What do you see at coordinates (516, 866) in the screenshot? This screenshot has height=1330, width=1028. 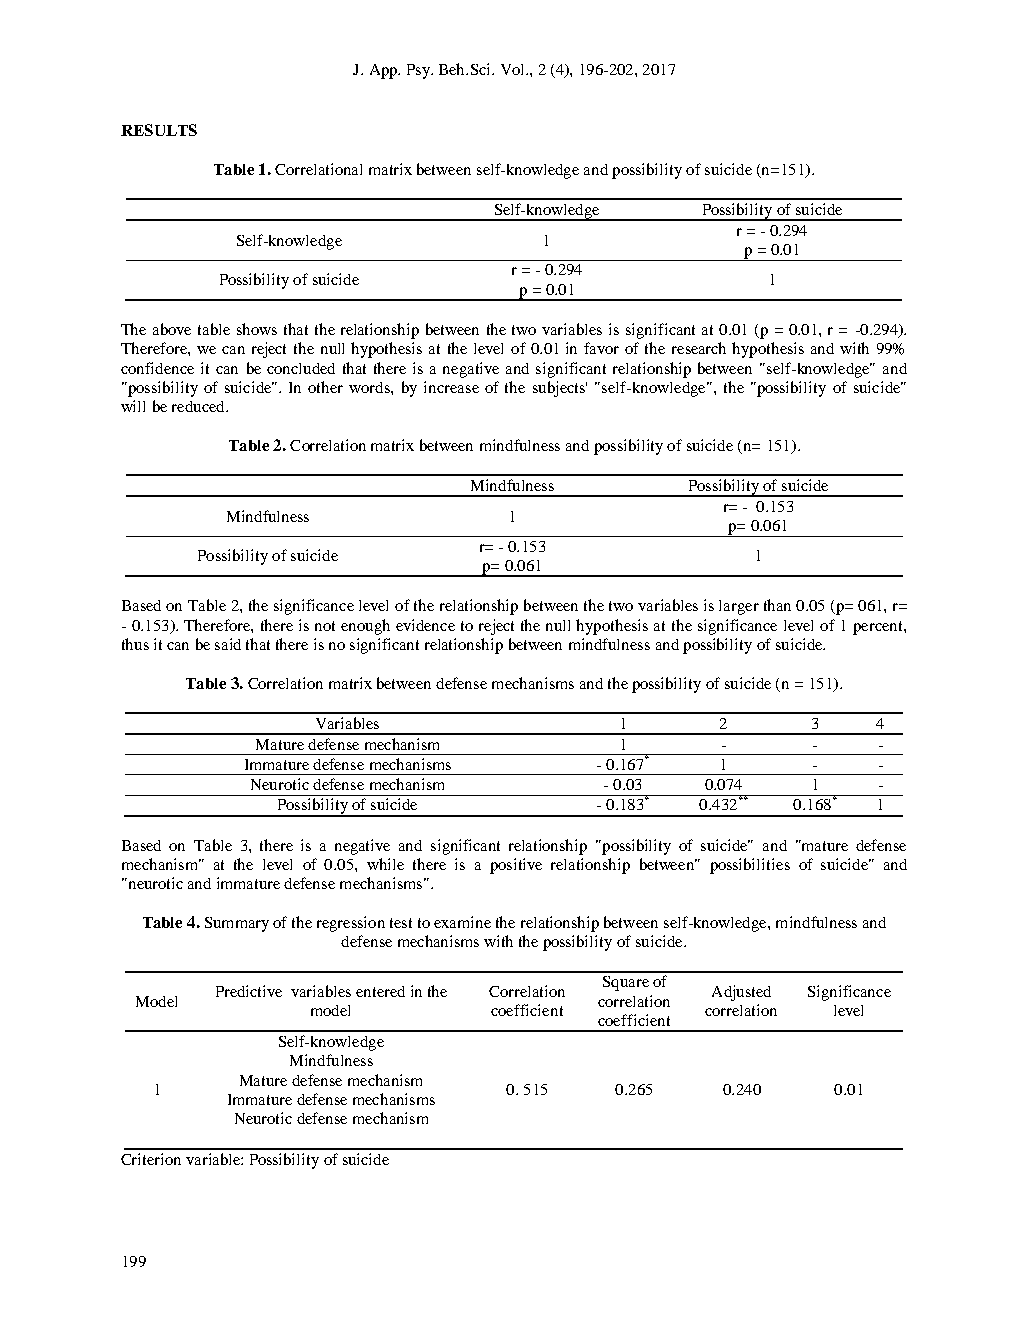 I see `positive` at bounding box center [516, 866].
